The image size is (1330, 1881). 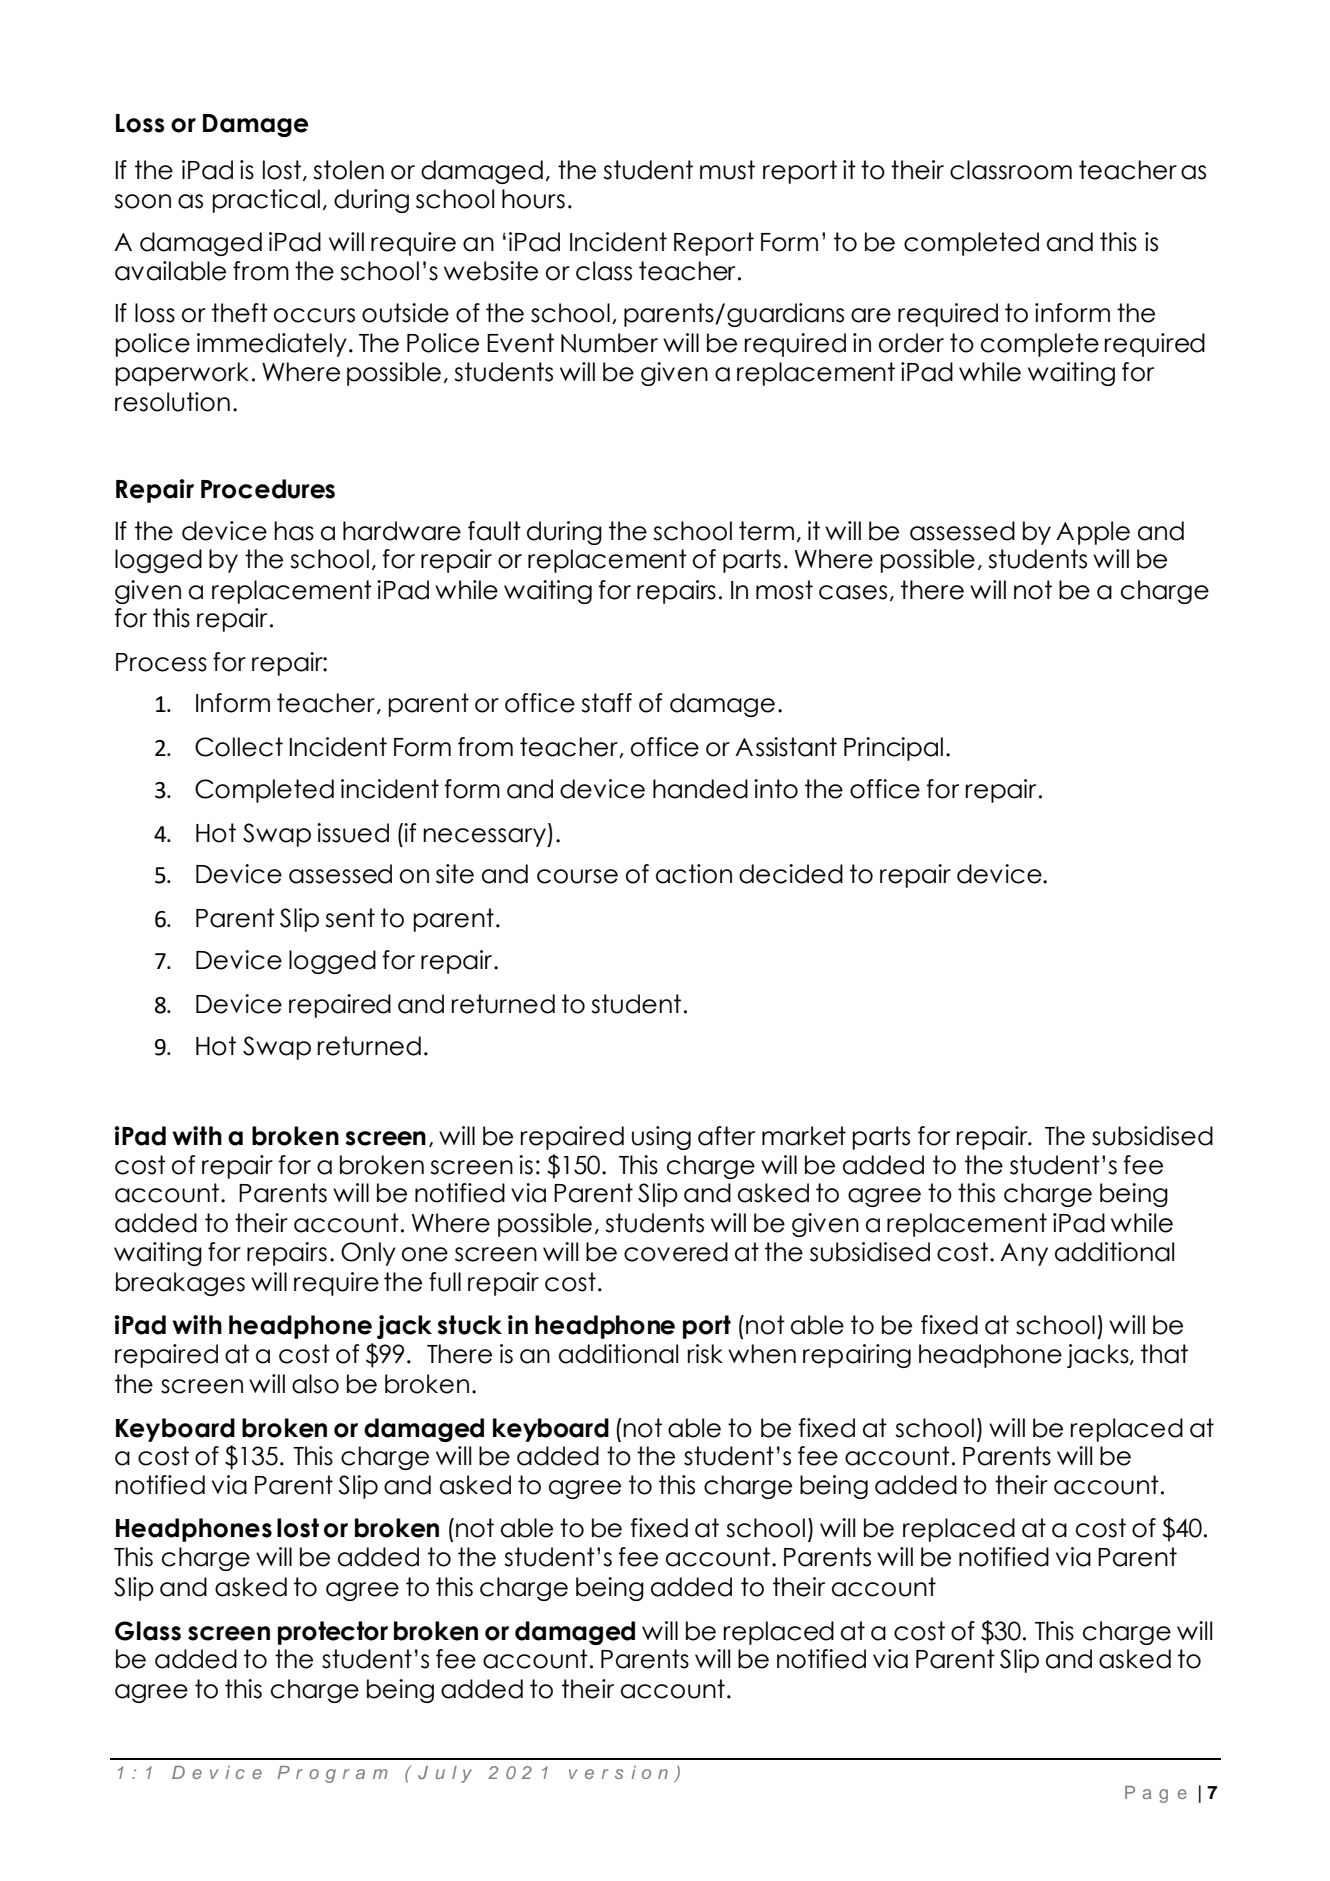 I want to click on Glass, so click(x=148, y=1631).
